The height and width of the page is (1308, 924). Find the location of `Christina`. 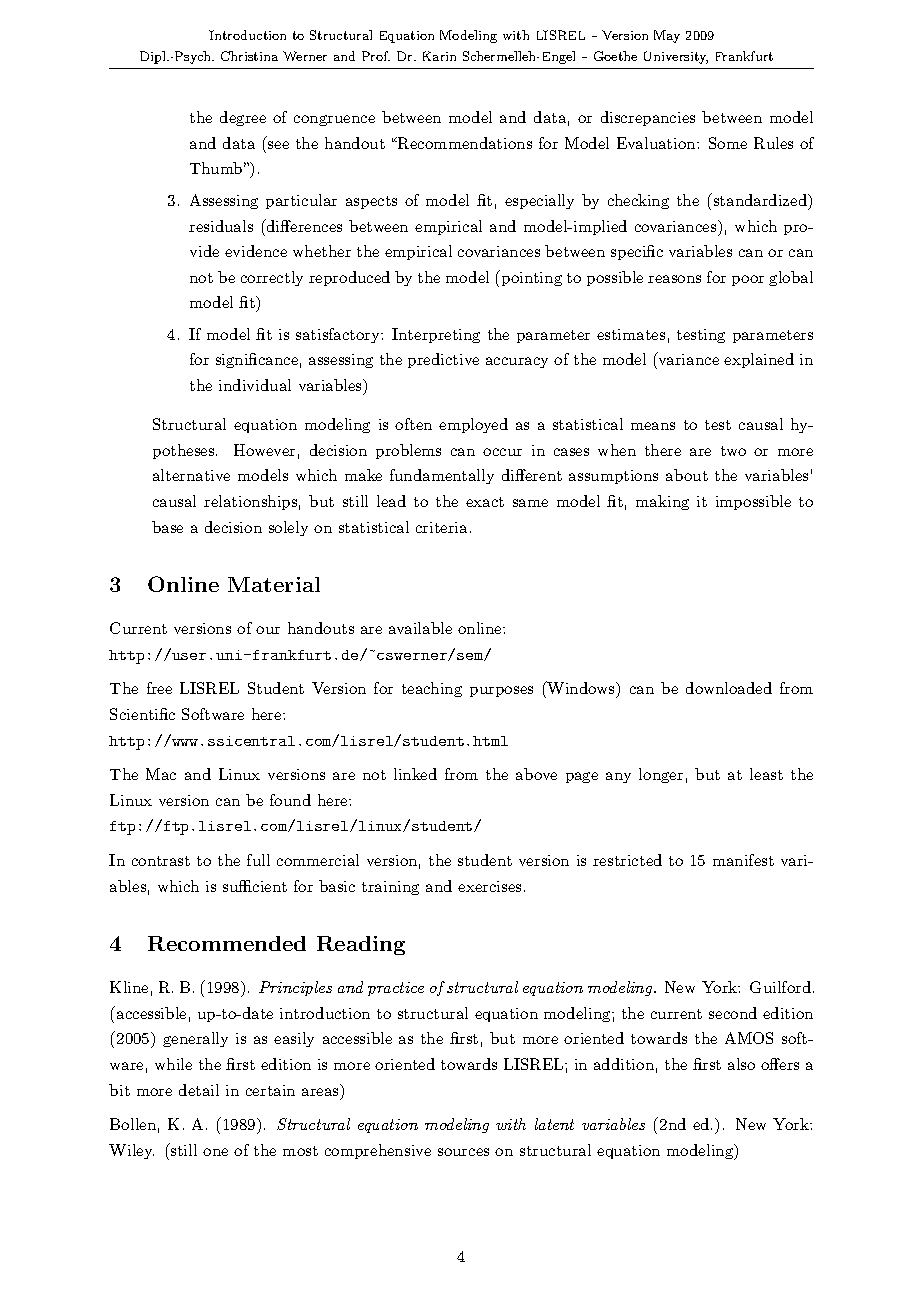

Christina is located at coordinates (249, 56).
